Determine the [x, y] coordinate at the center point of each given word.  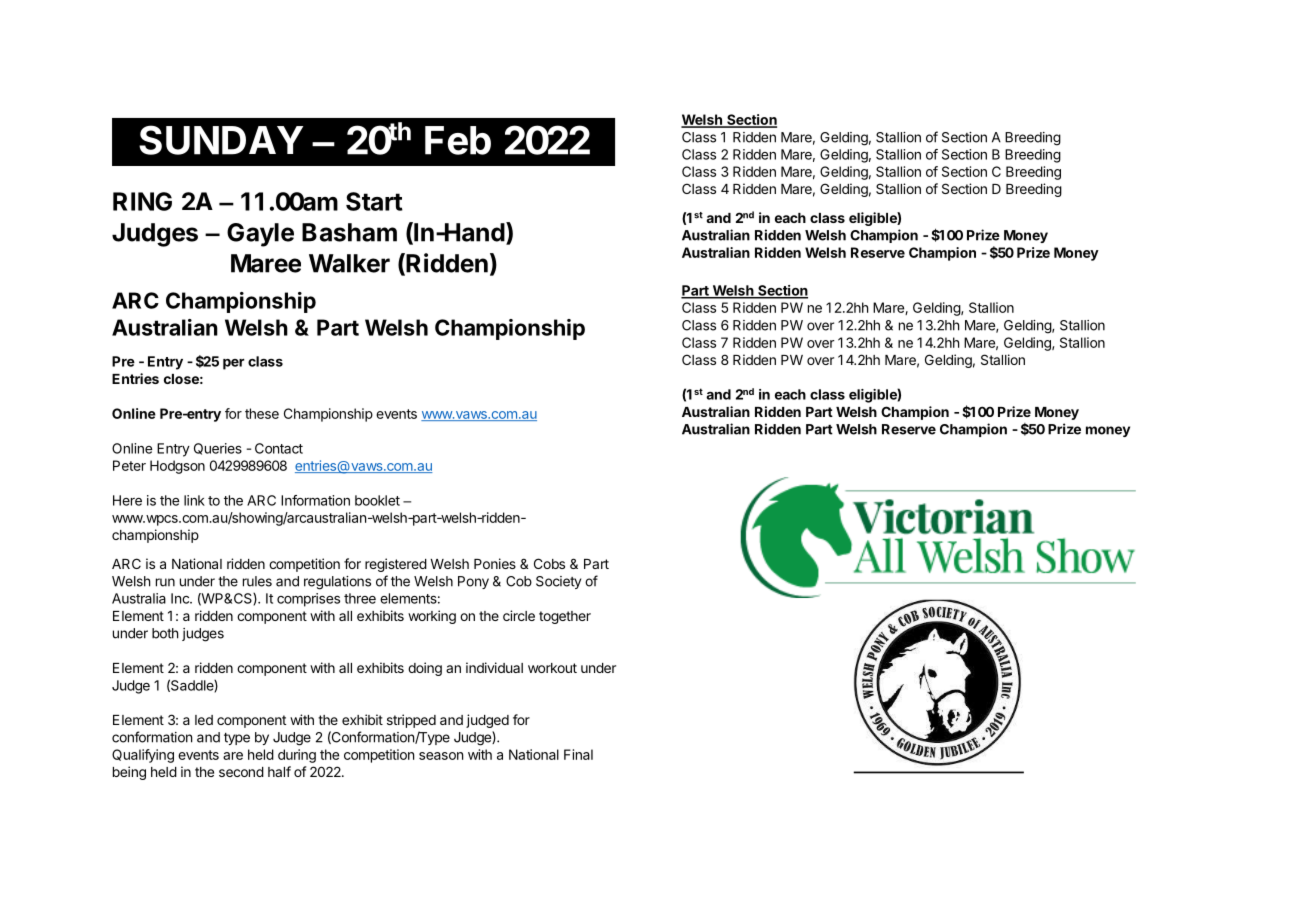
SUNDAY [221, 140]
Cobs [549, 563]
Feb [458, 140]
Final [578, 754]
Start [374, 201]
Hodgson [177, 467]
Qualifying [143, 756]
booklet [377, 500]
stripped [411, 721]
